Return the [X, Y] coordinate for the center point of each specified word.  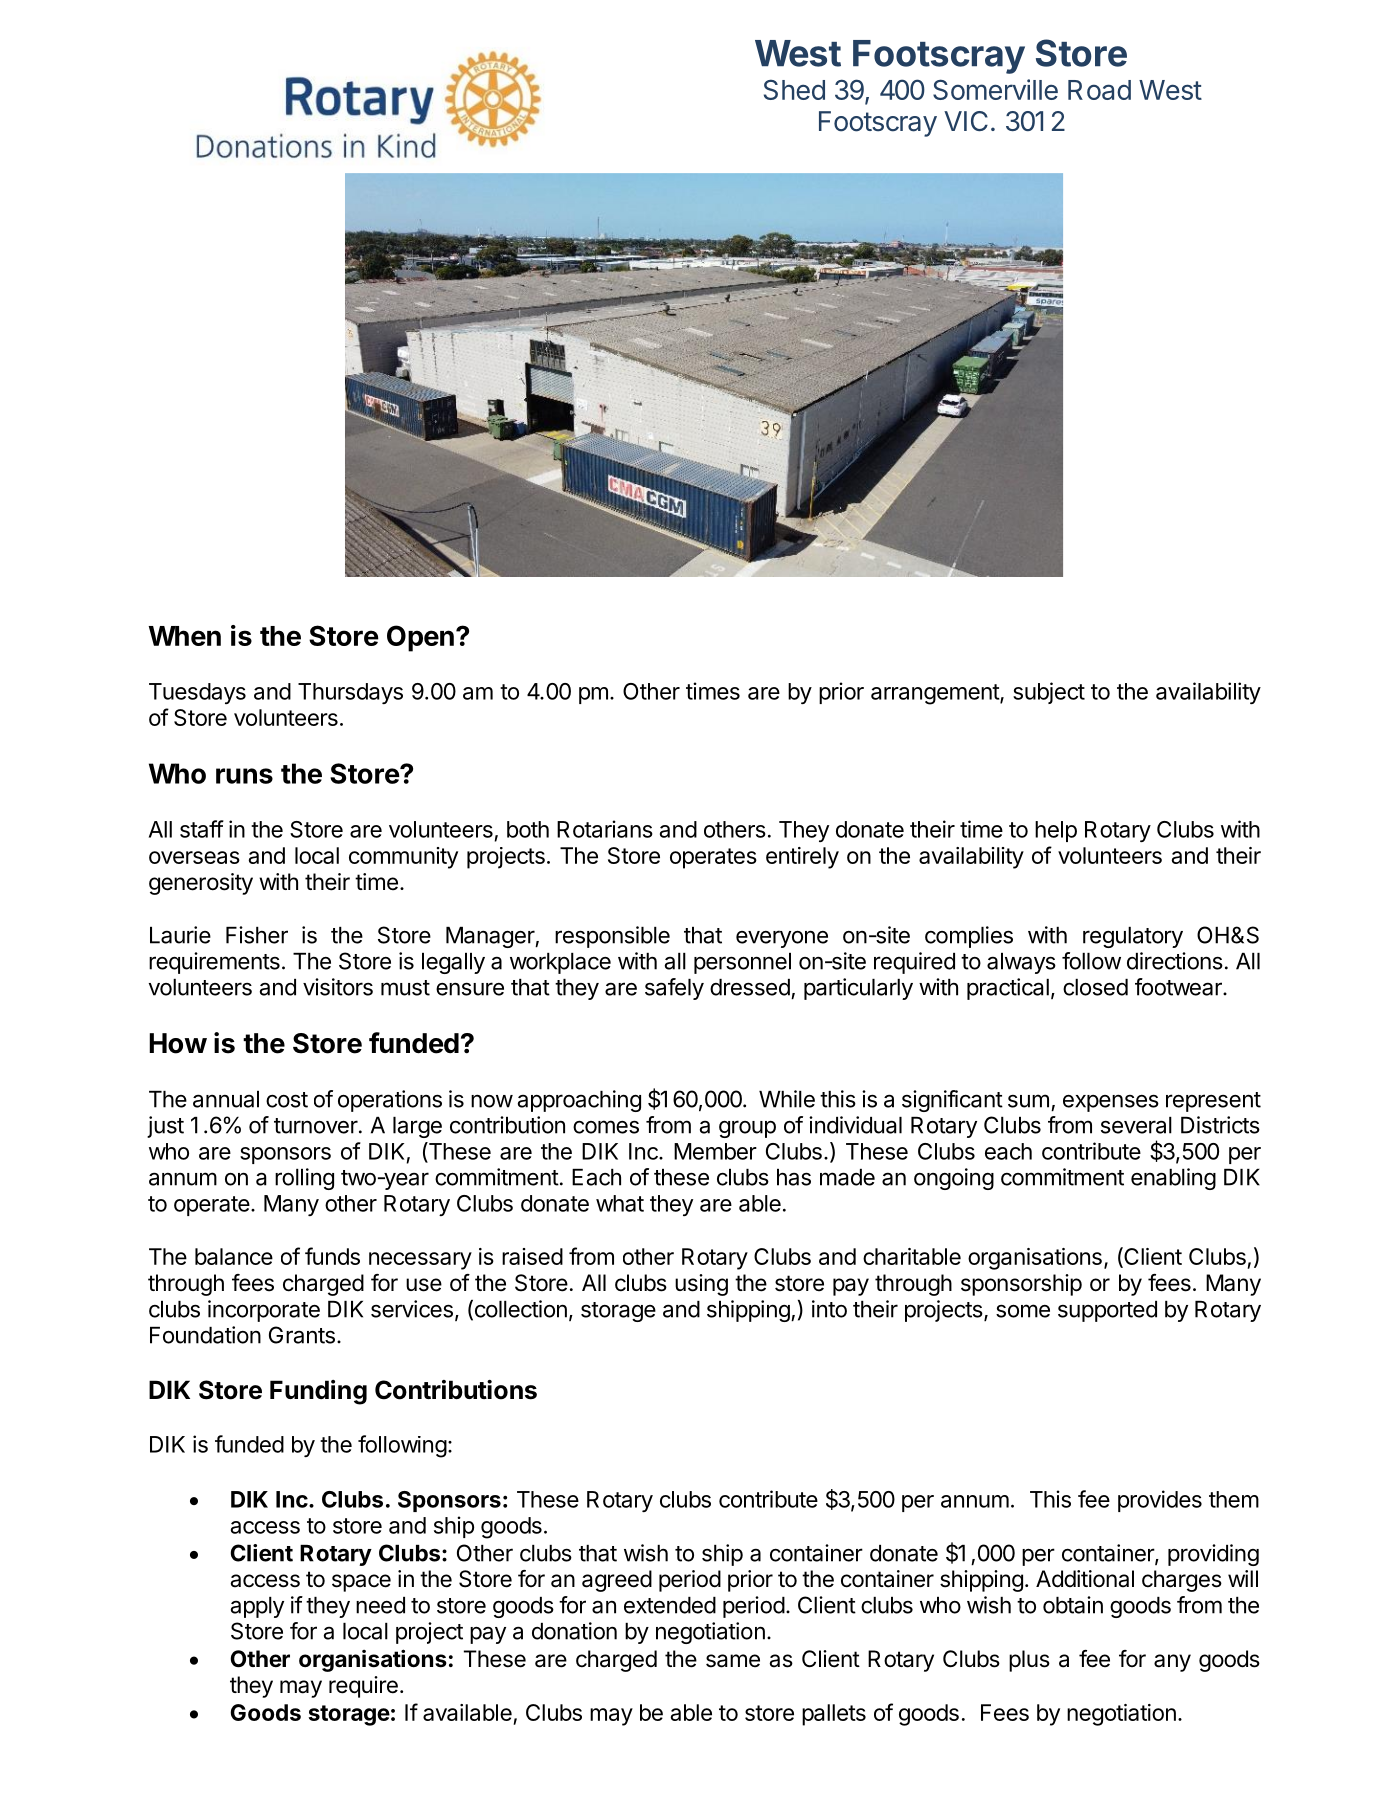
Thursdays [350, 693]
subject [1049, 693]
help [1056, 831]
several [1136, 1125]
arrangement [936, 694]
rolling [304, 1179]
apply [257, 1607]
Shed [794, 89]
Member [715, 1151]
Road [1099, 90]
